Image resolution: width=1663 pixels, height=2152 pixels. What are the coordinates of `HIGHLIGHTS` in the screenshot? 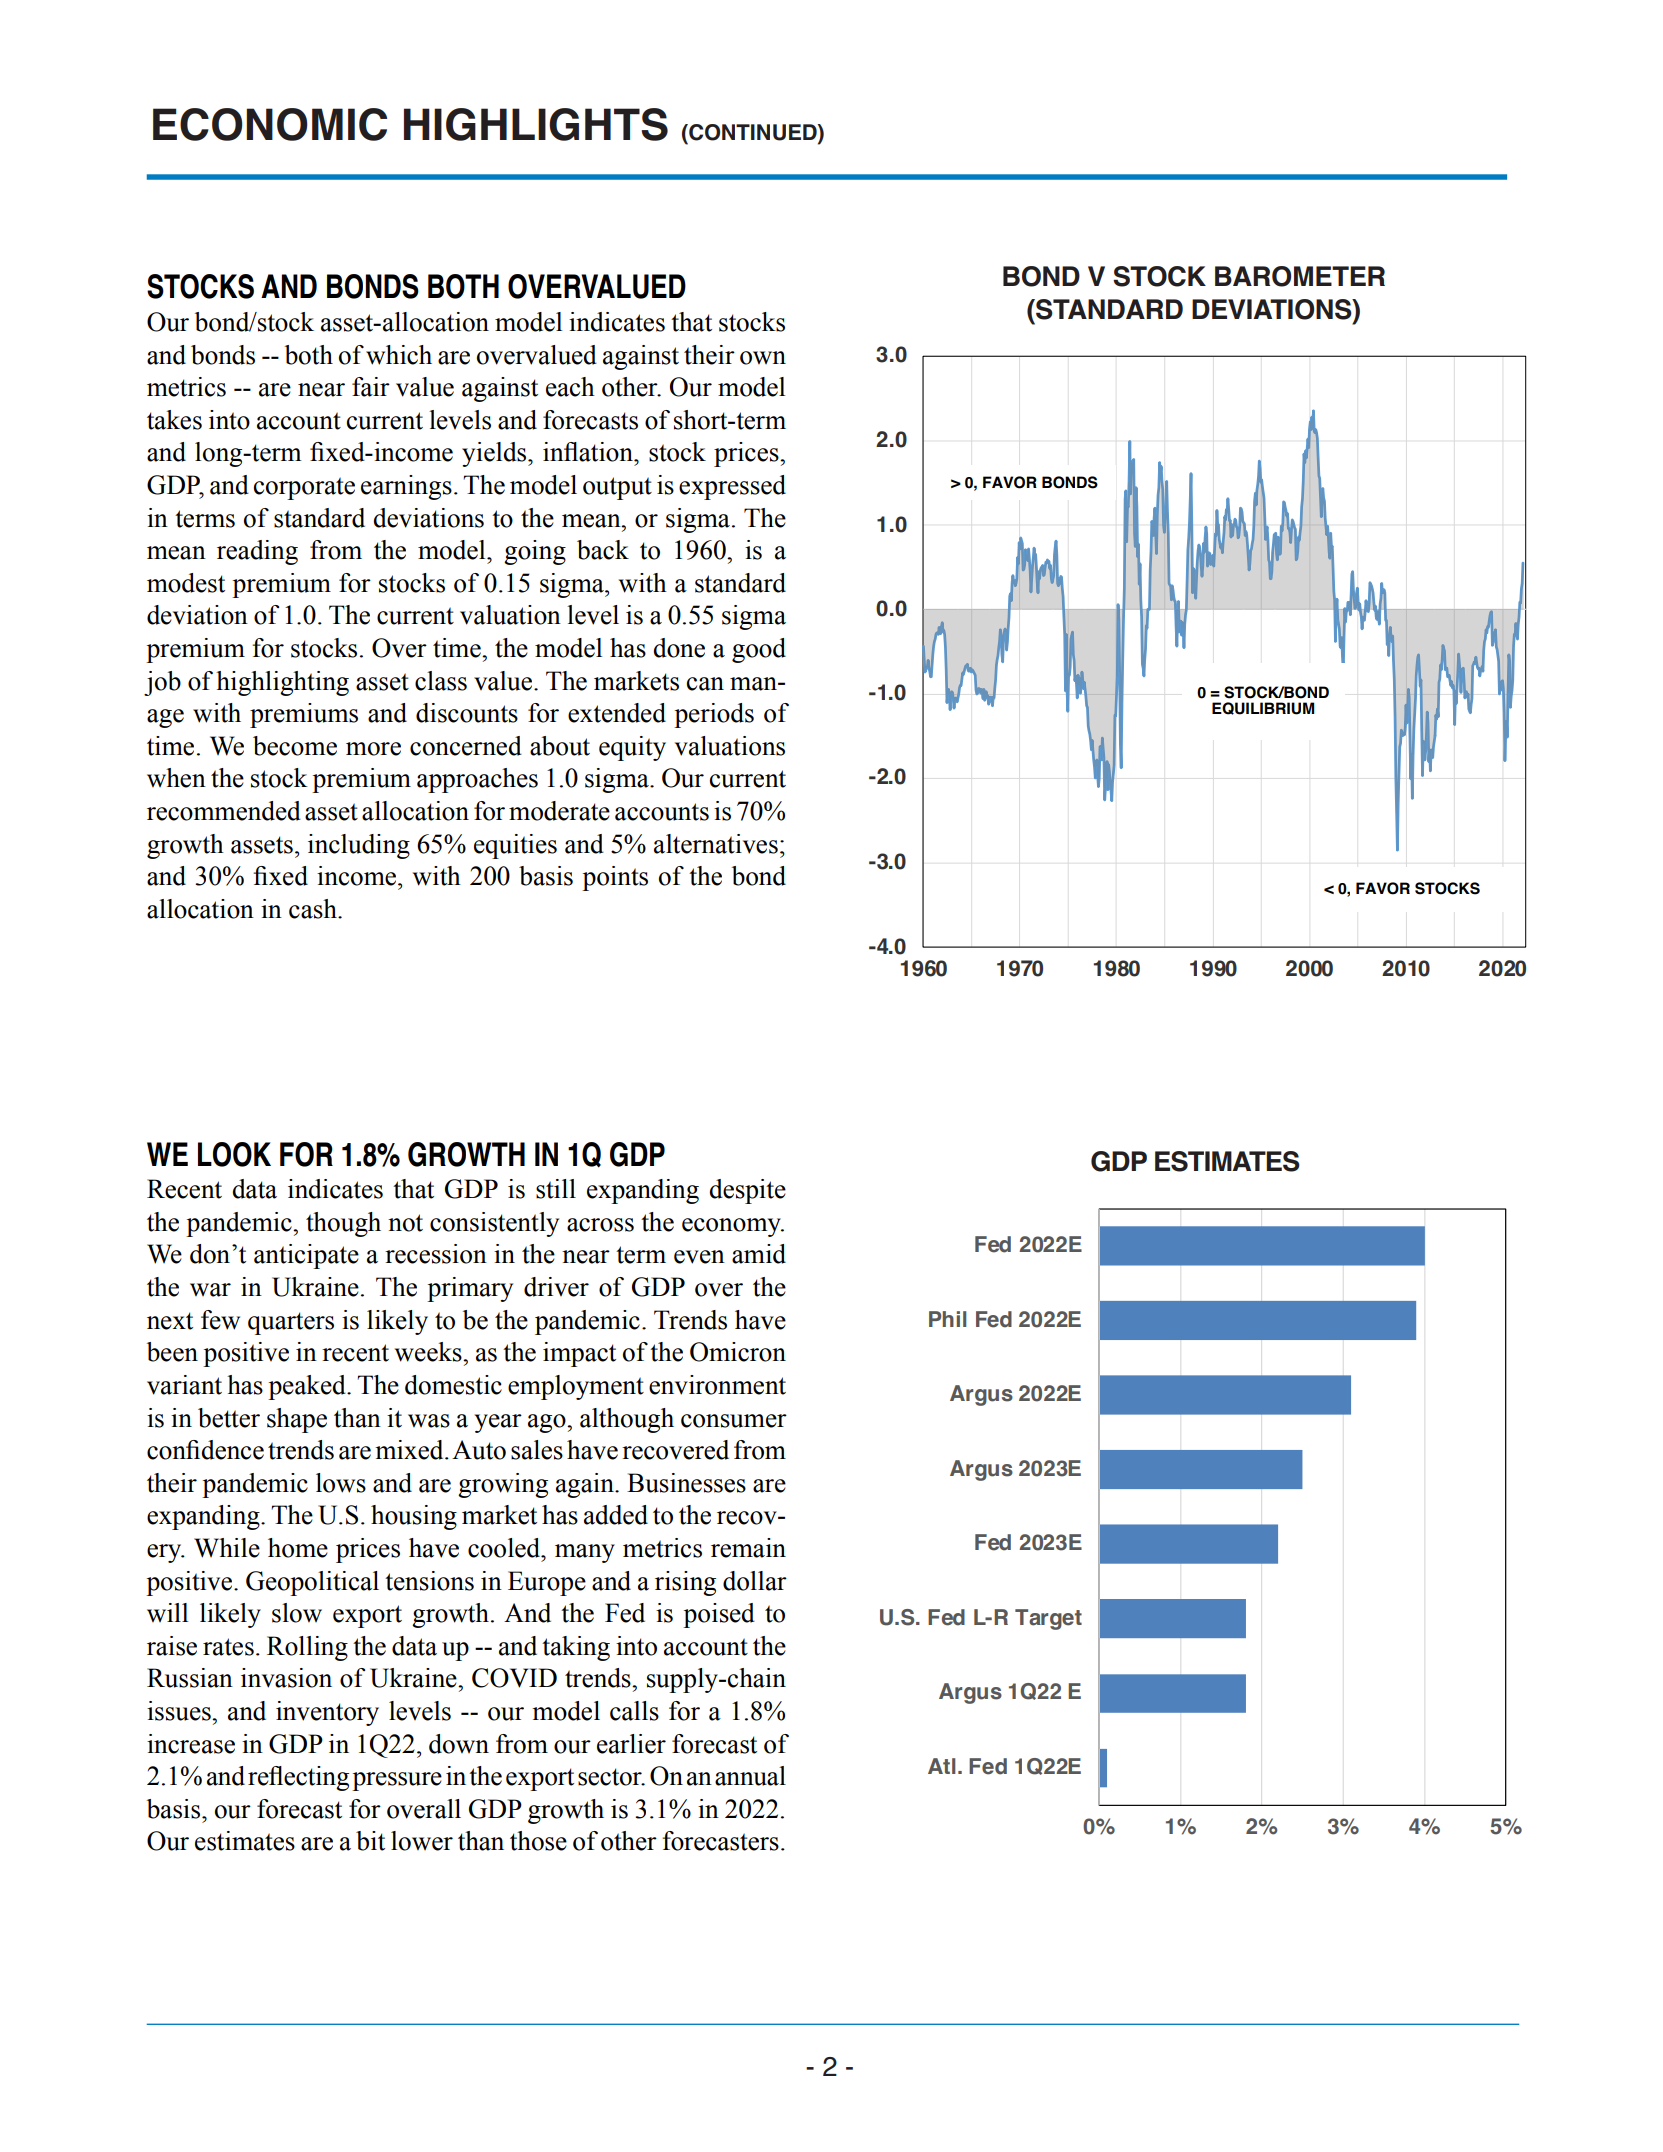 It's located at (536, 124).
